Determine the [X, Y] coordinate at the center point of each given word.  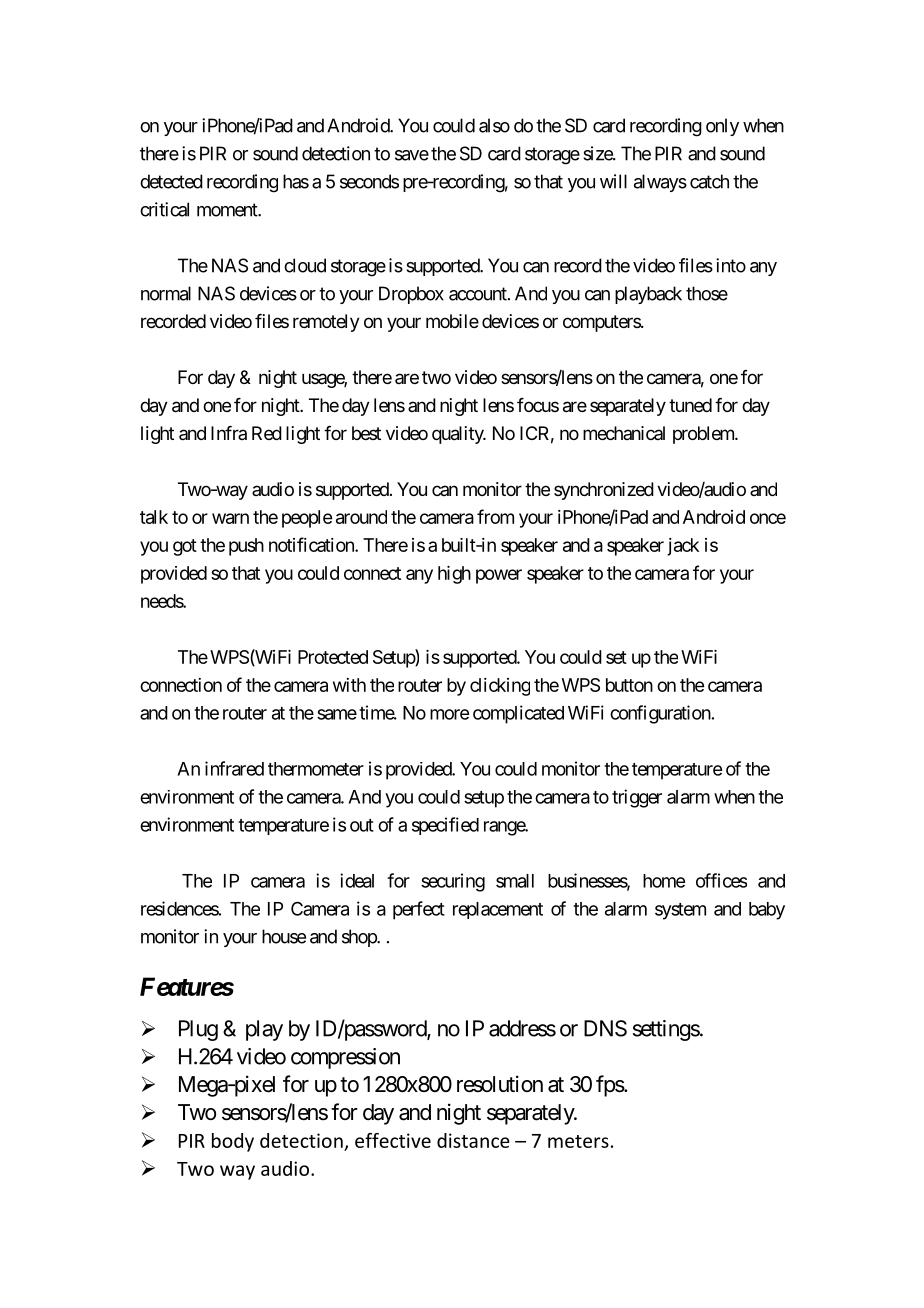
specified [445, 826]
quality [458, 435]
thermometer [316, 769]
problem [704, 435]
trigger [637, 798]
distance [473, 1140]
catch [709, 181]
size [598, 153]
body [233, 1142]
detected [171, 181]
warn [230, 518]
